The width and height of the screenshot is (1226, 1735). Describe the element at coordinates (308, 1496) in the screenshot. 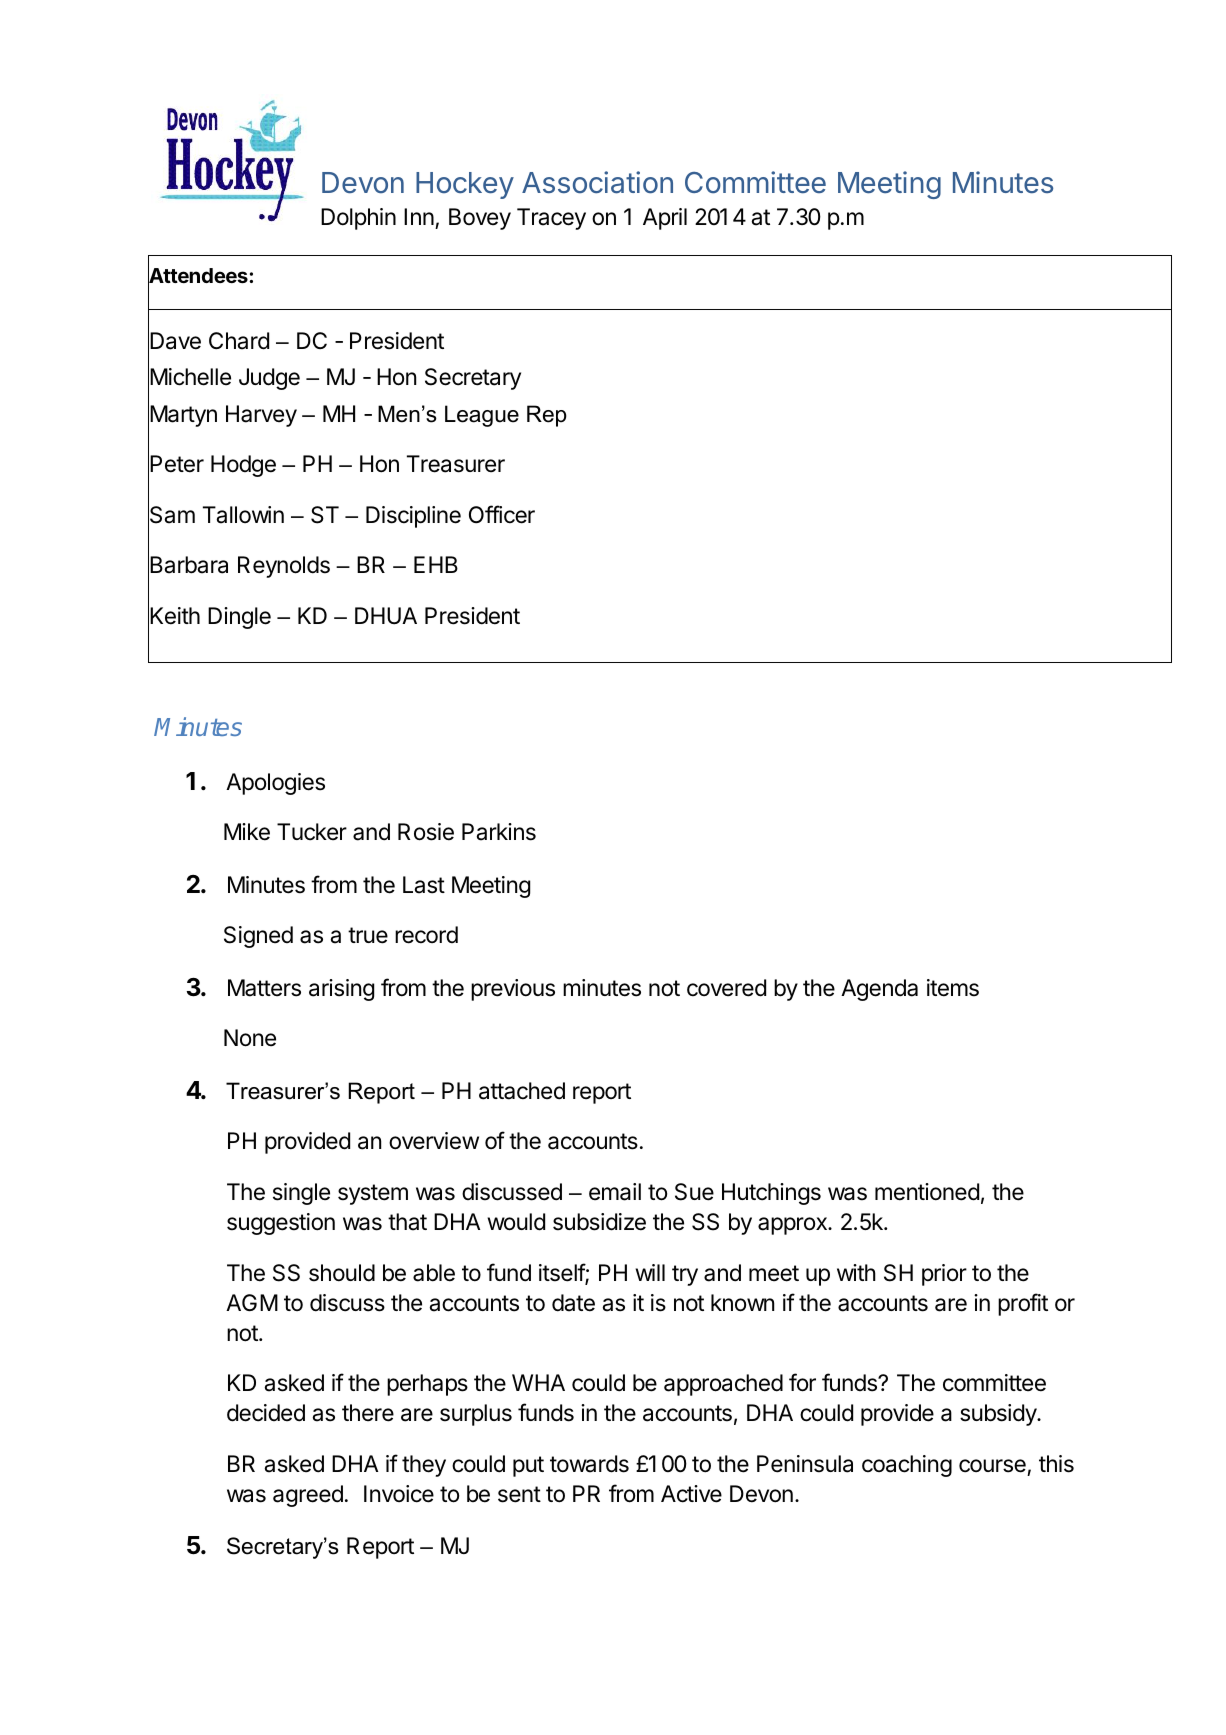

I see `agreed` at that location.
